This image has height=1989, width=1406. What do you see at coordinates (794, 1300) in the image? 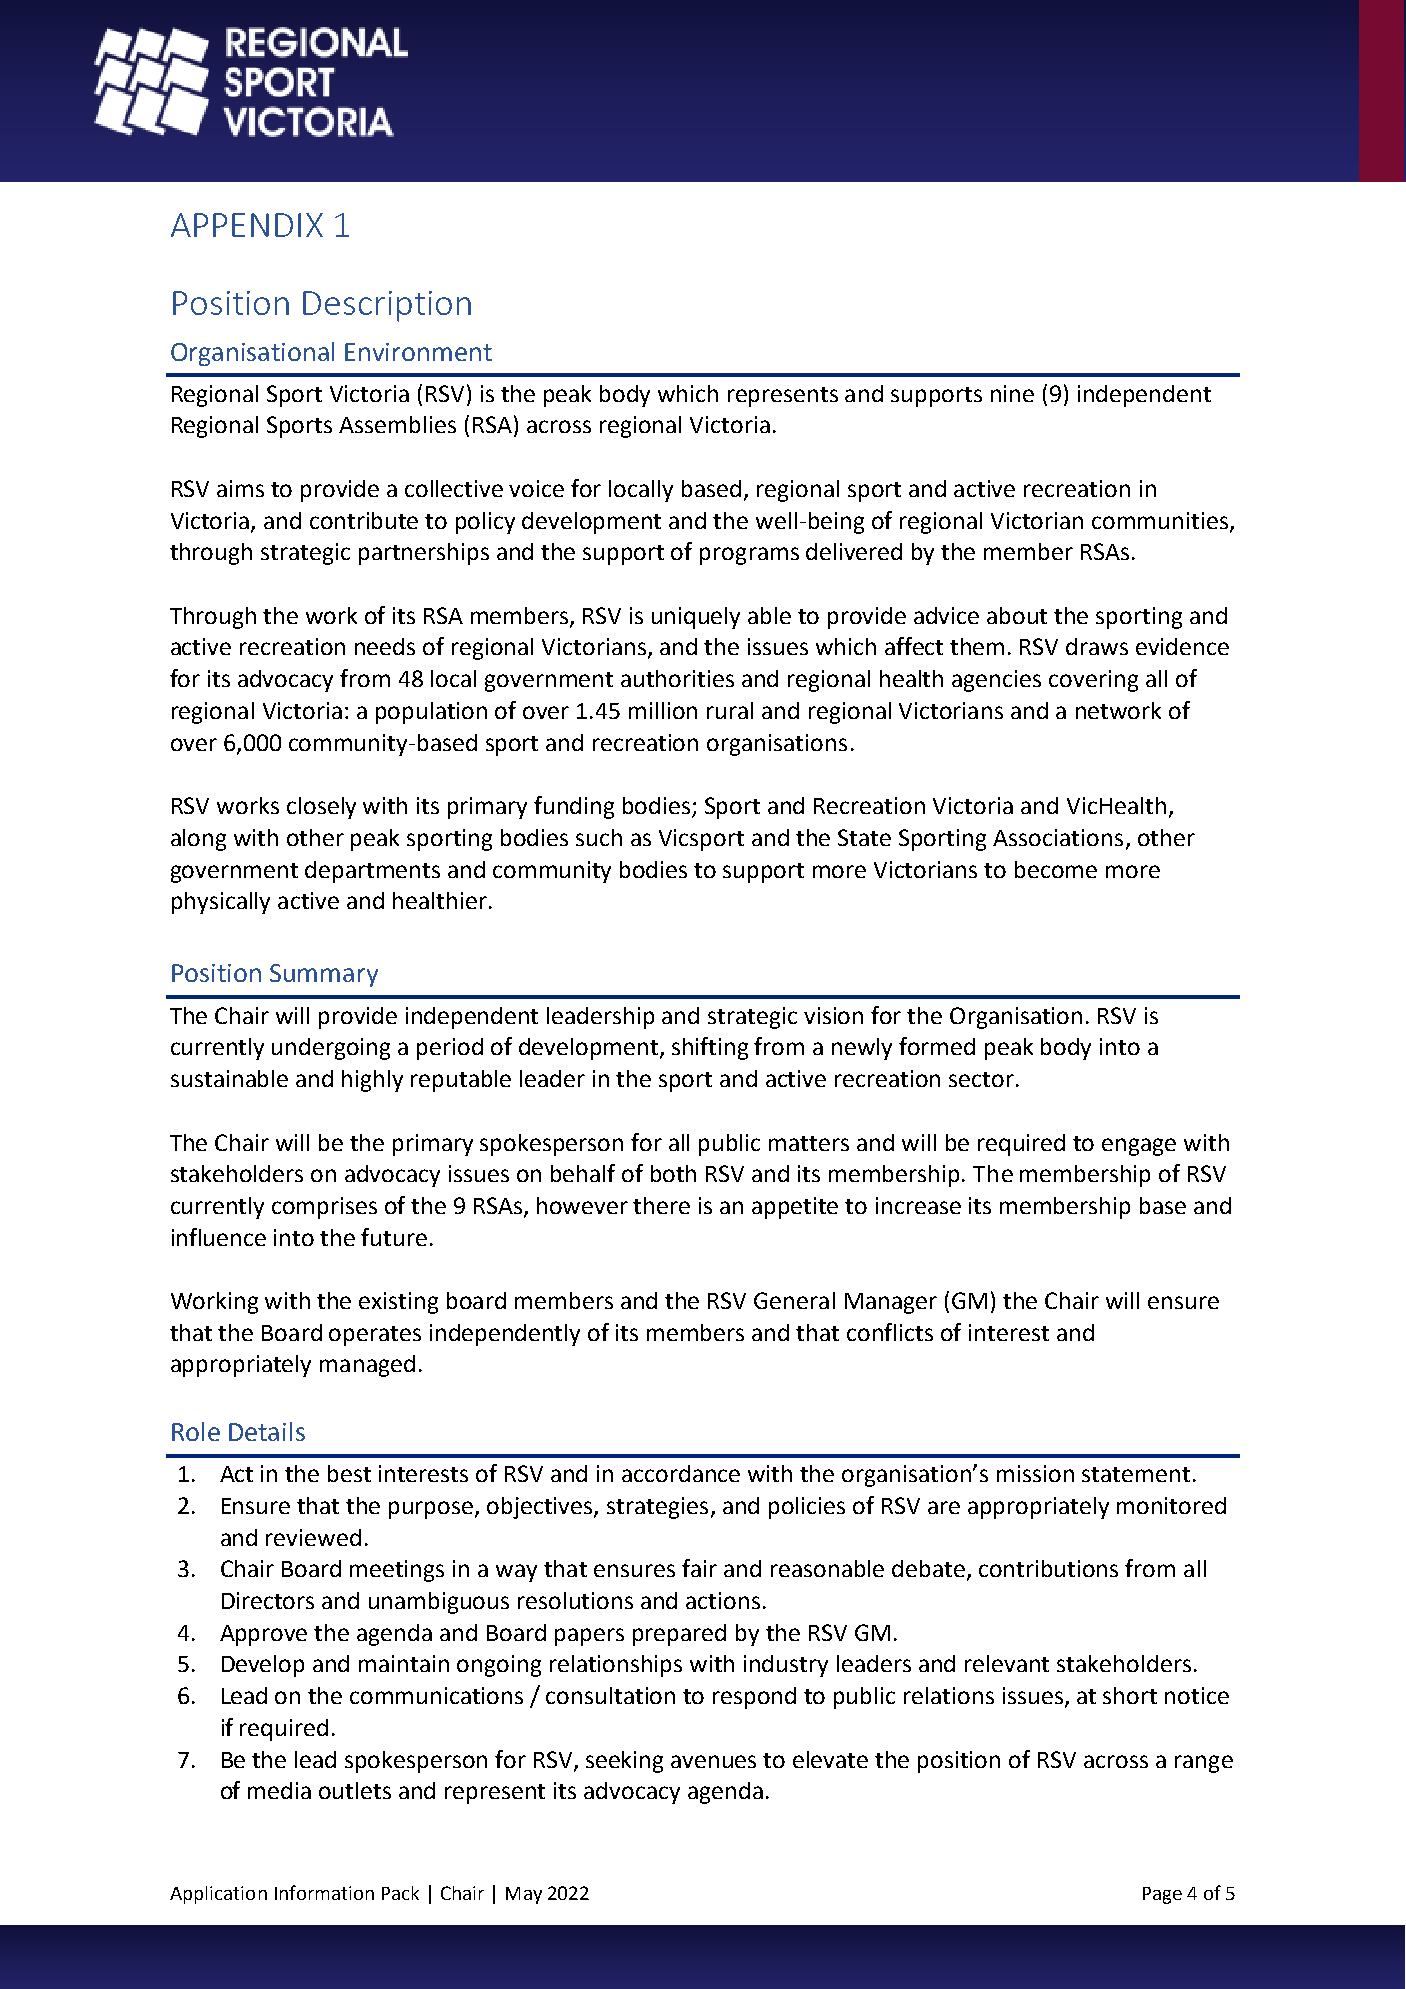
I see `General` at bounding box center [794, 1300].
